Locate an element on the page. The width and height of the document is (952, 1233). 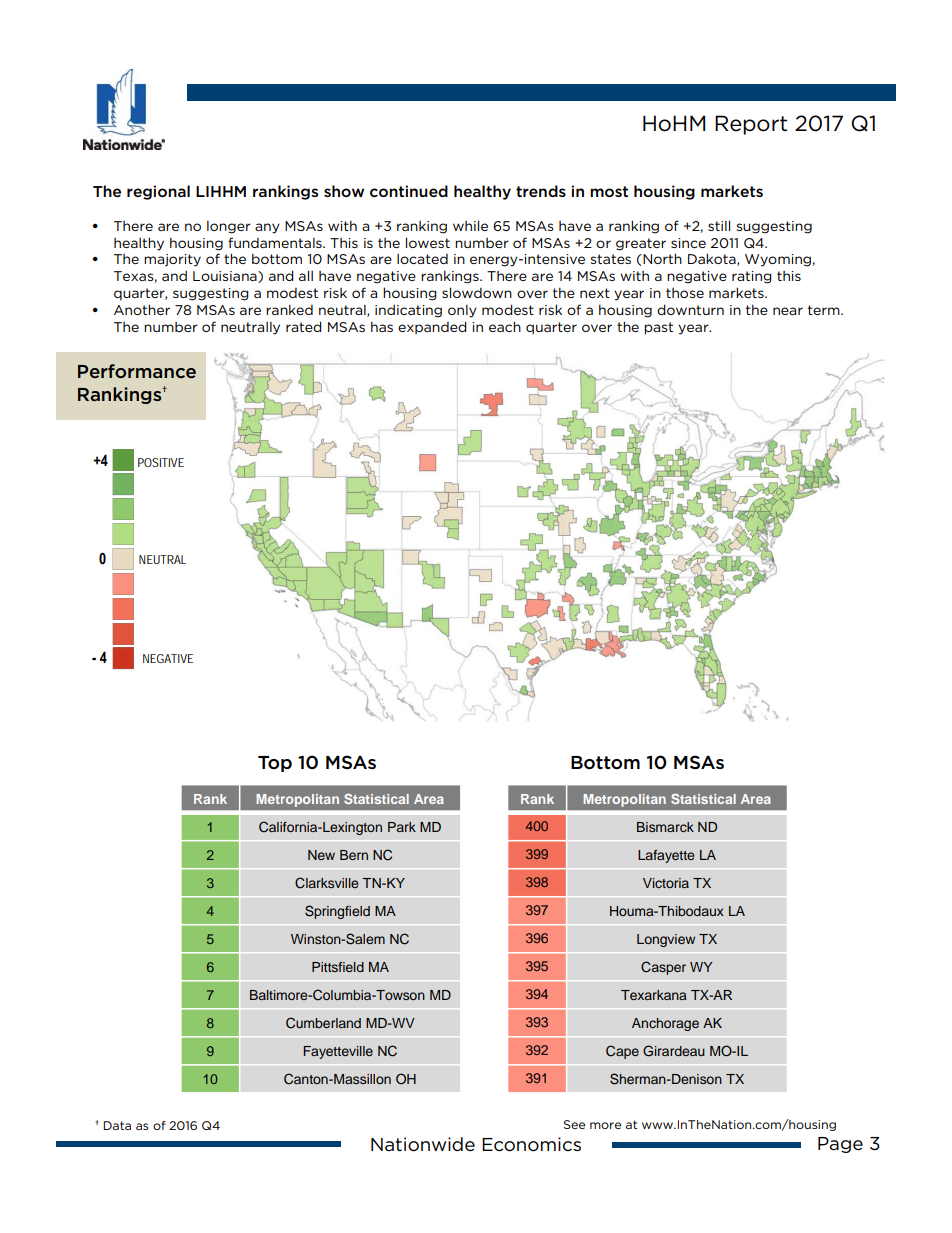
Longview is located at coordinates (666, 940).
